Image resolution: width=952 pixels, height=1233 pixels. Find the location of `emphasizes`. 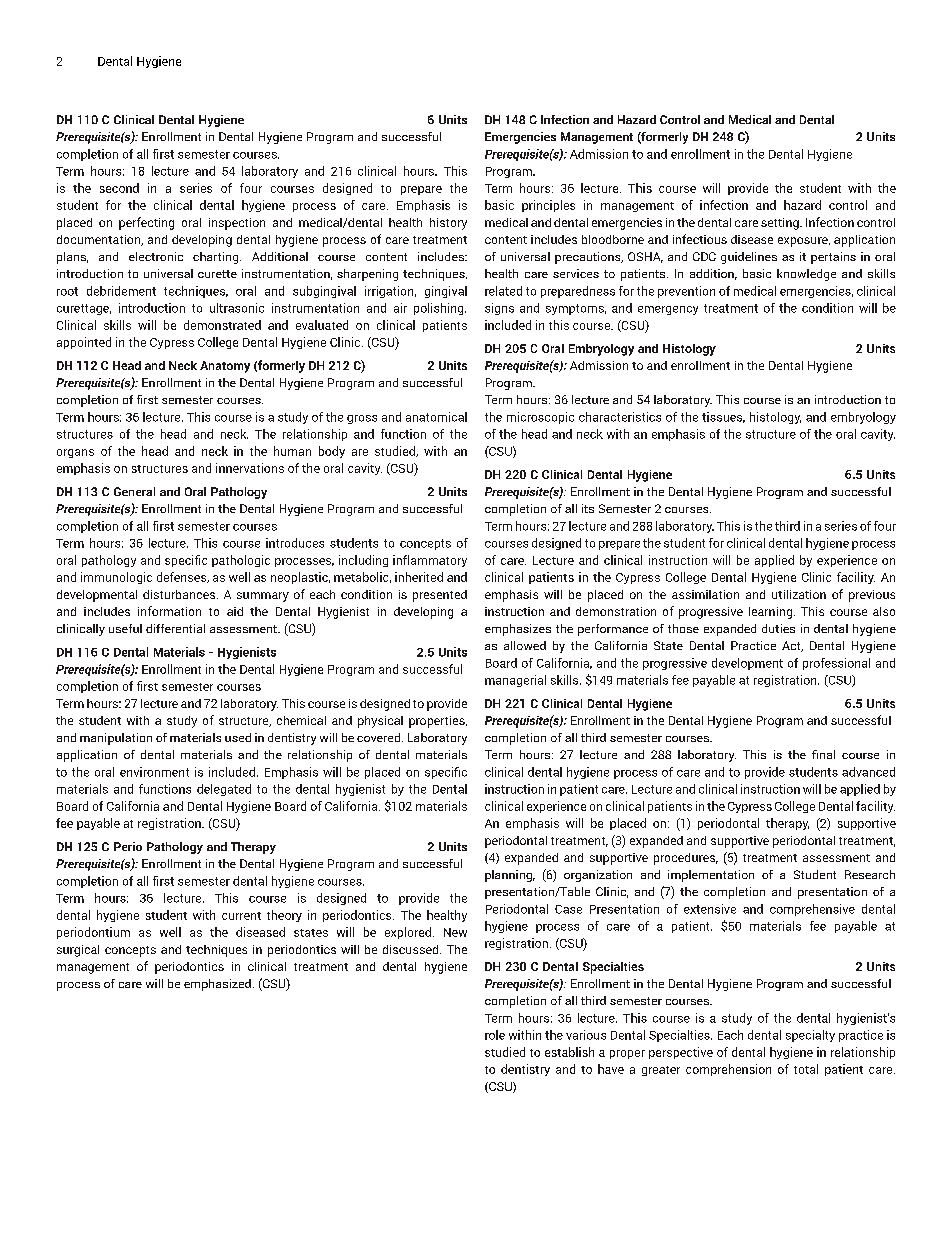

emphasizes is located at coordinates (518, 630).
